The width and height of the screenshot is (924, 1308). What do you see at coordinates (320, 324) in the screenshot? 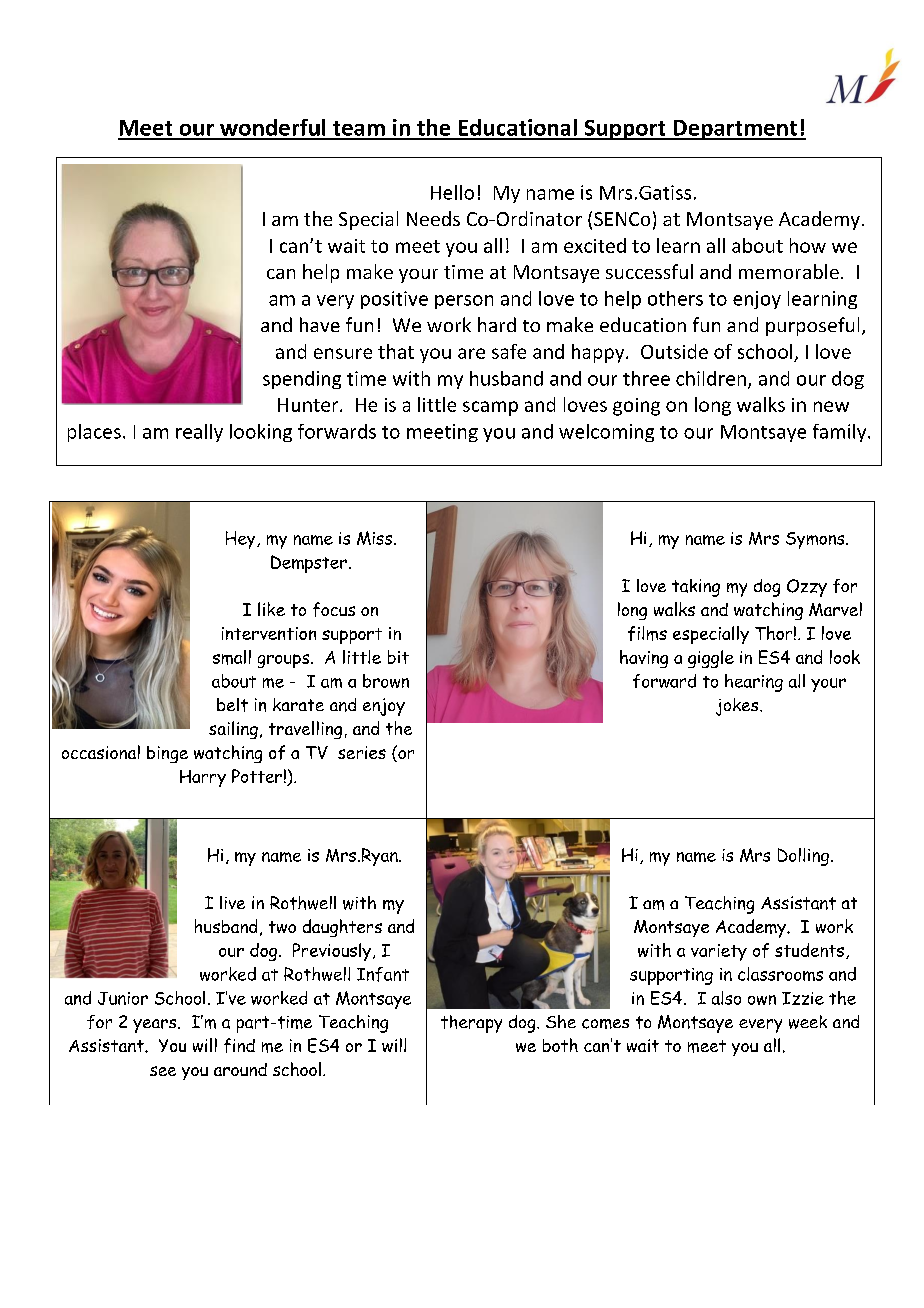
I see `have` at bounding box center [320, 324].
